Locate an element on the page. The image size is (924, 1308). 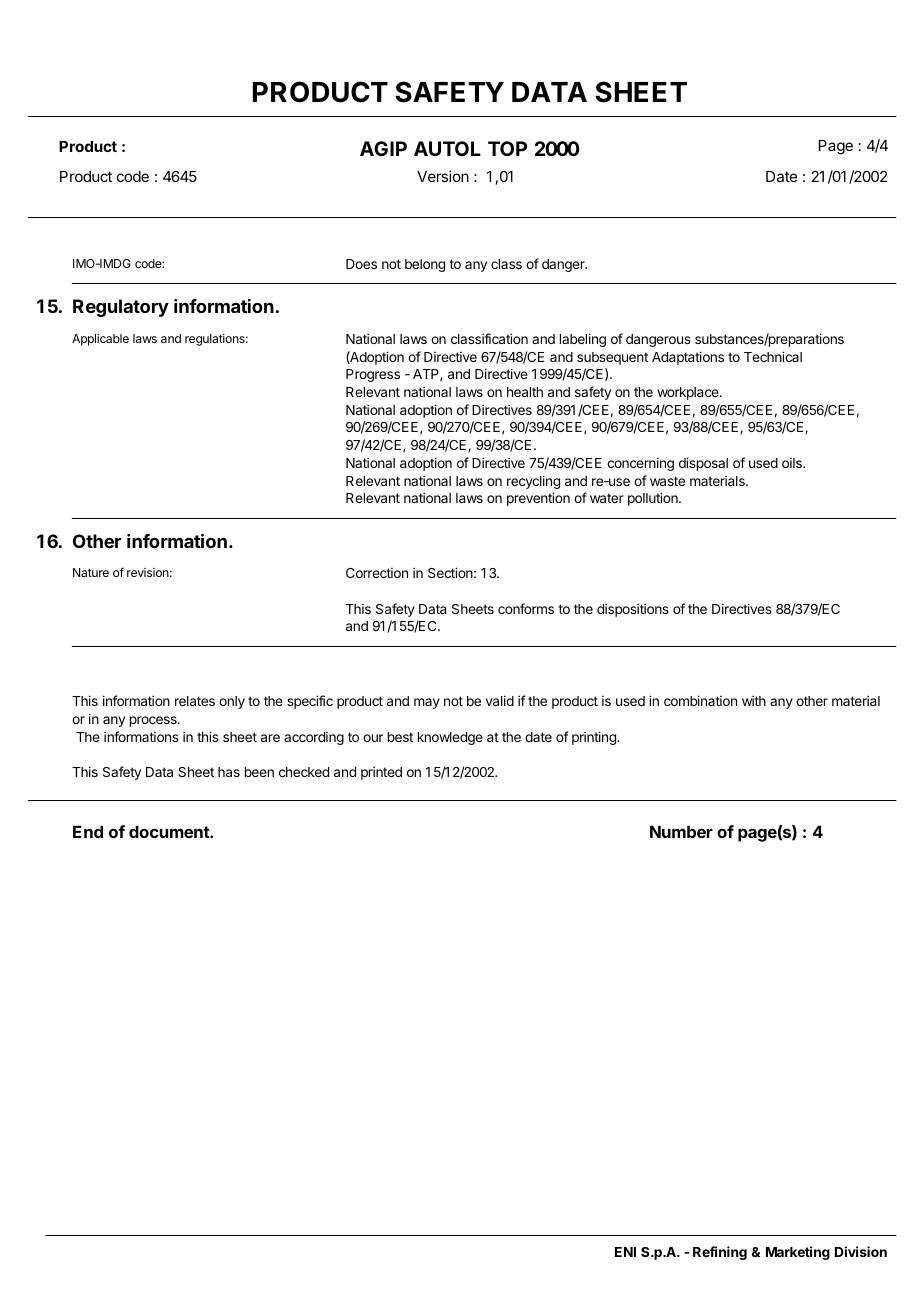
Technical is located at coordinates (773, 356).
